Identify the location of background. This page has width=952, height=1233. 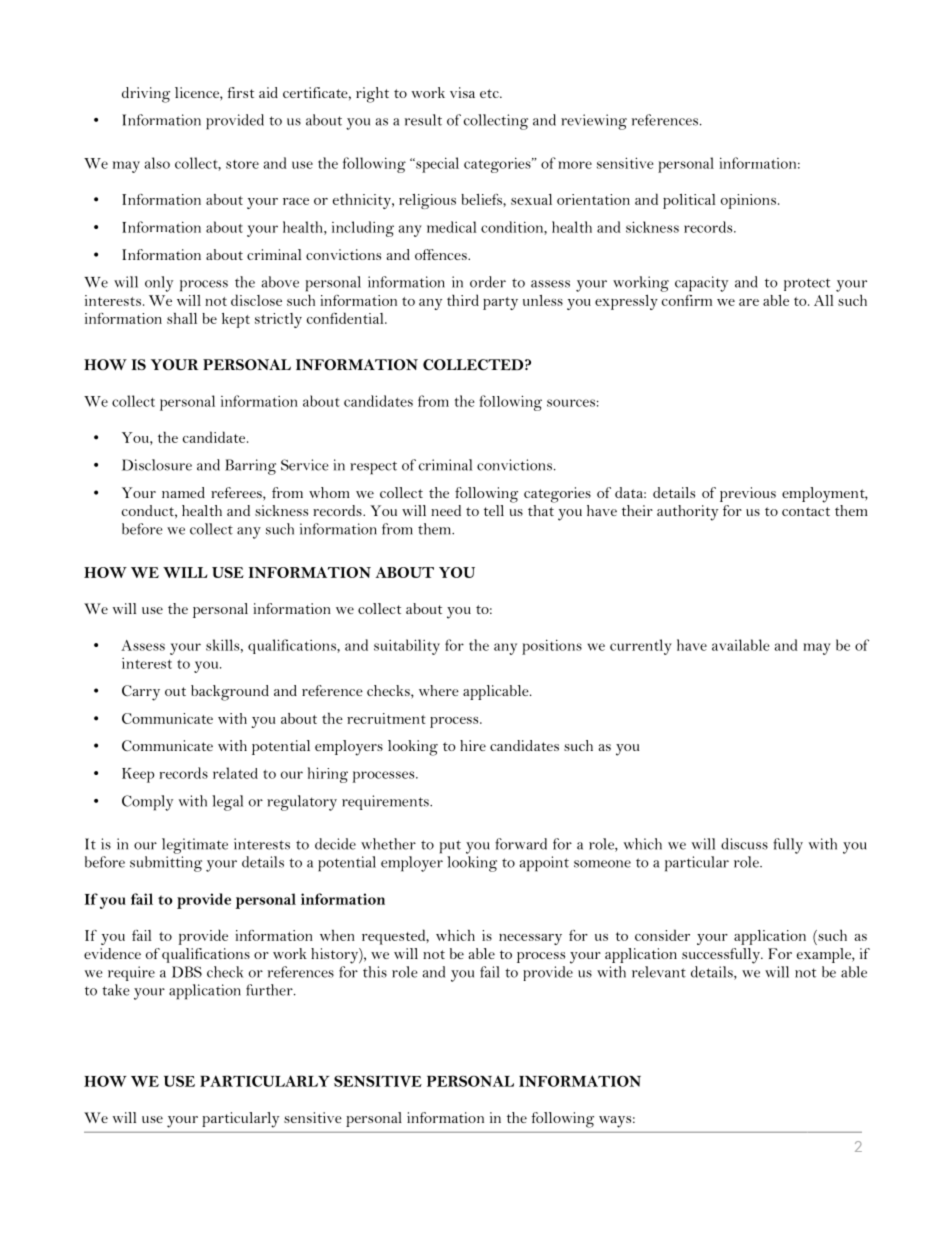
(230, 693).
